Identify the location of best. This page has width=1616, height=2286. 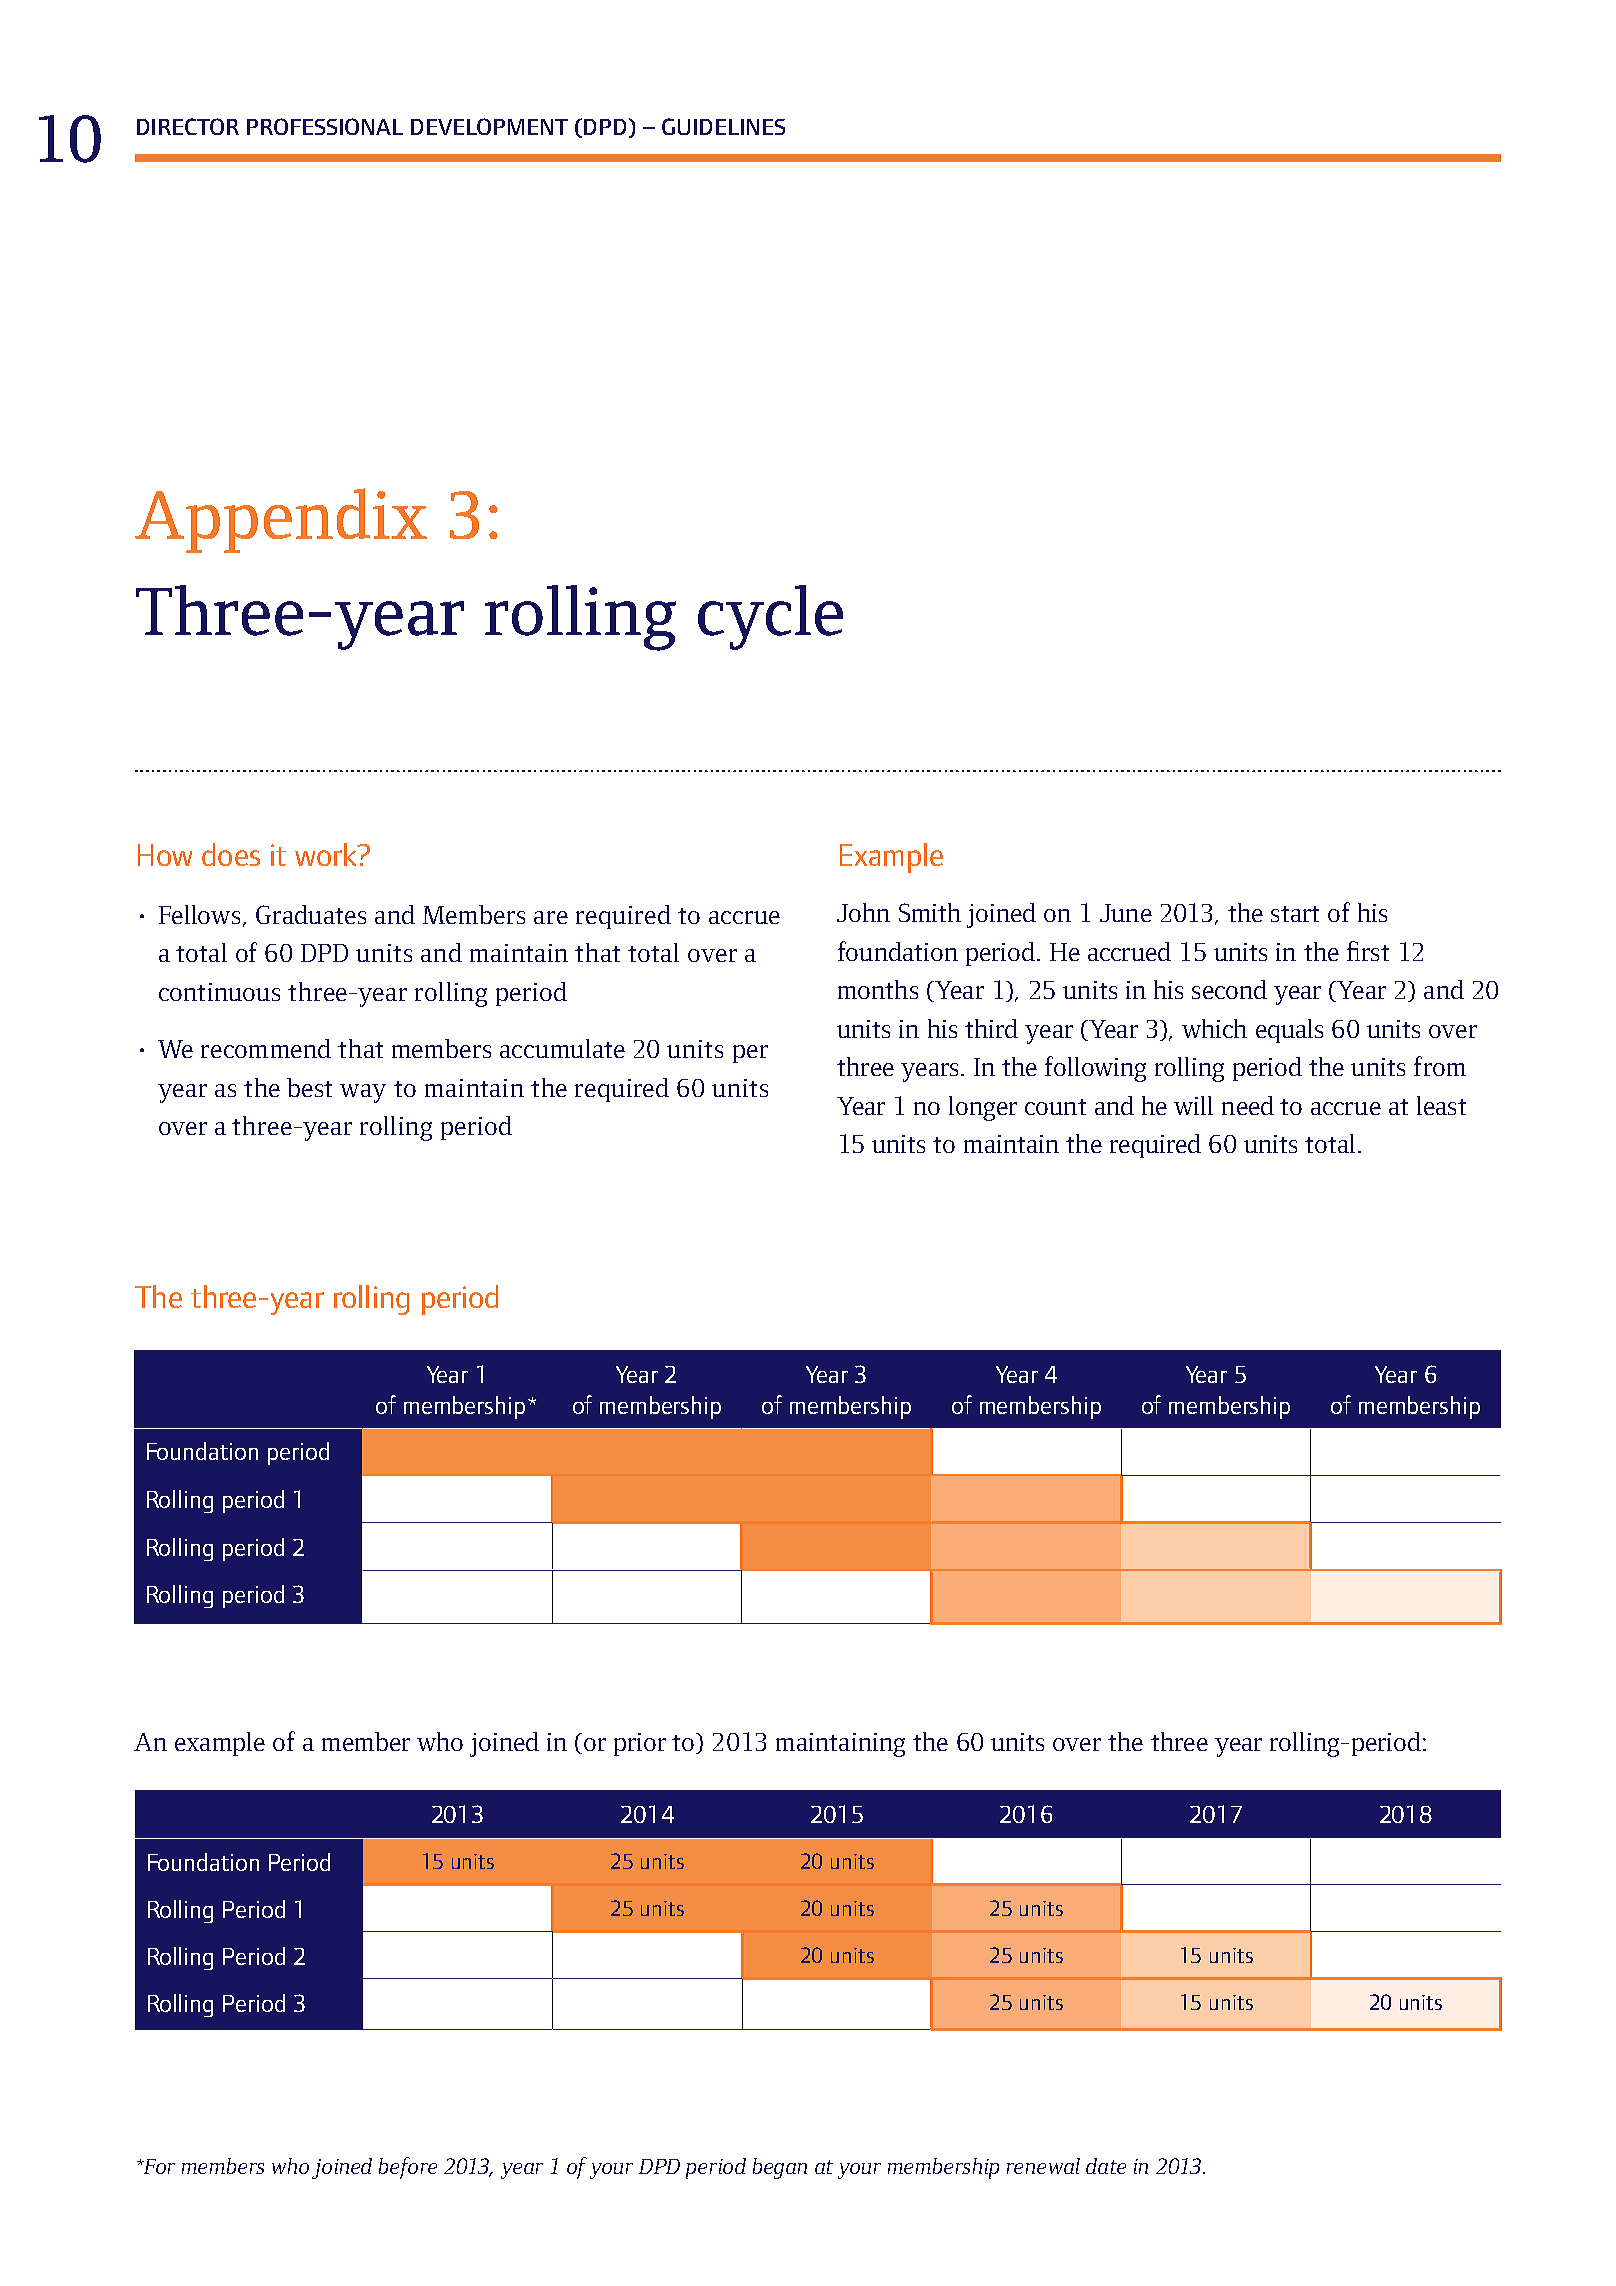
(309, 1087).
